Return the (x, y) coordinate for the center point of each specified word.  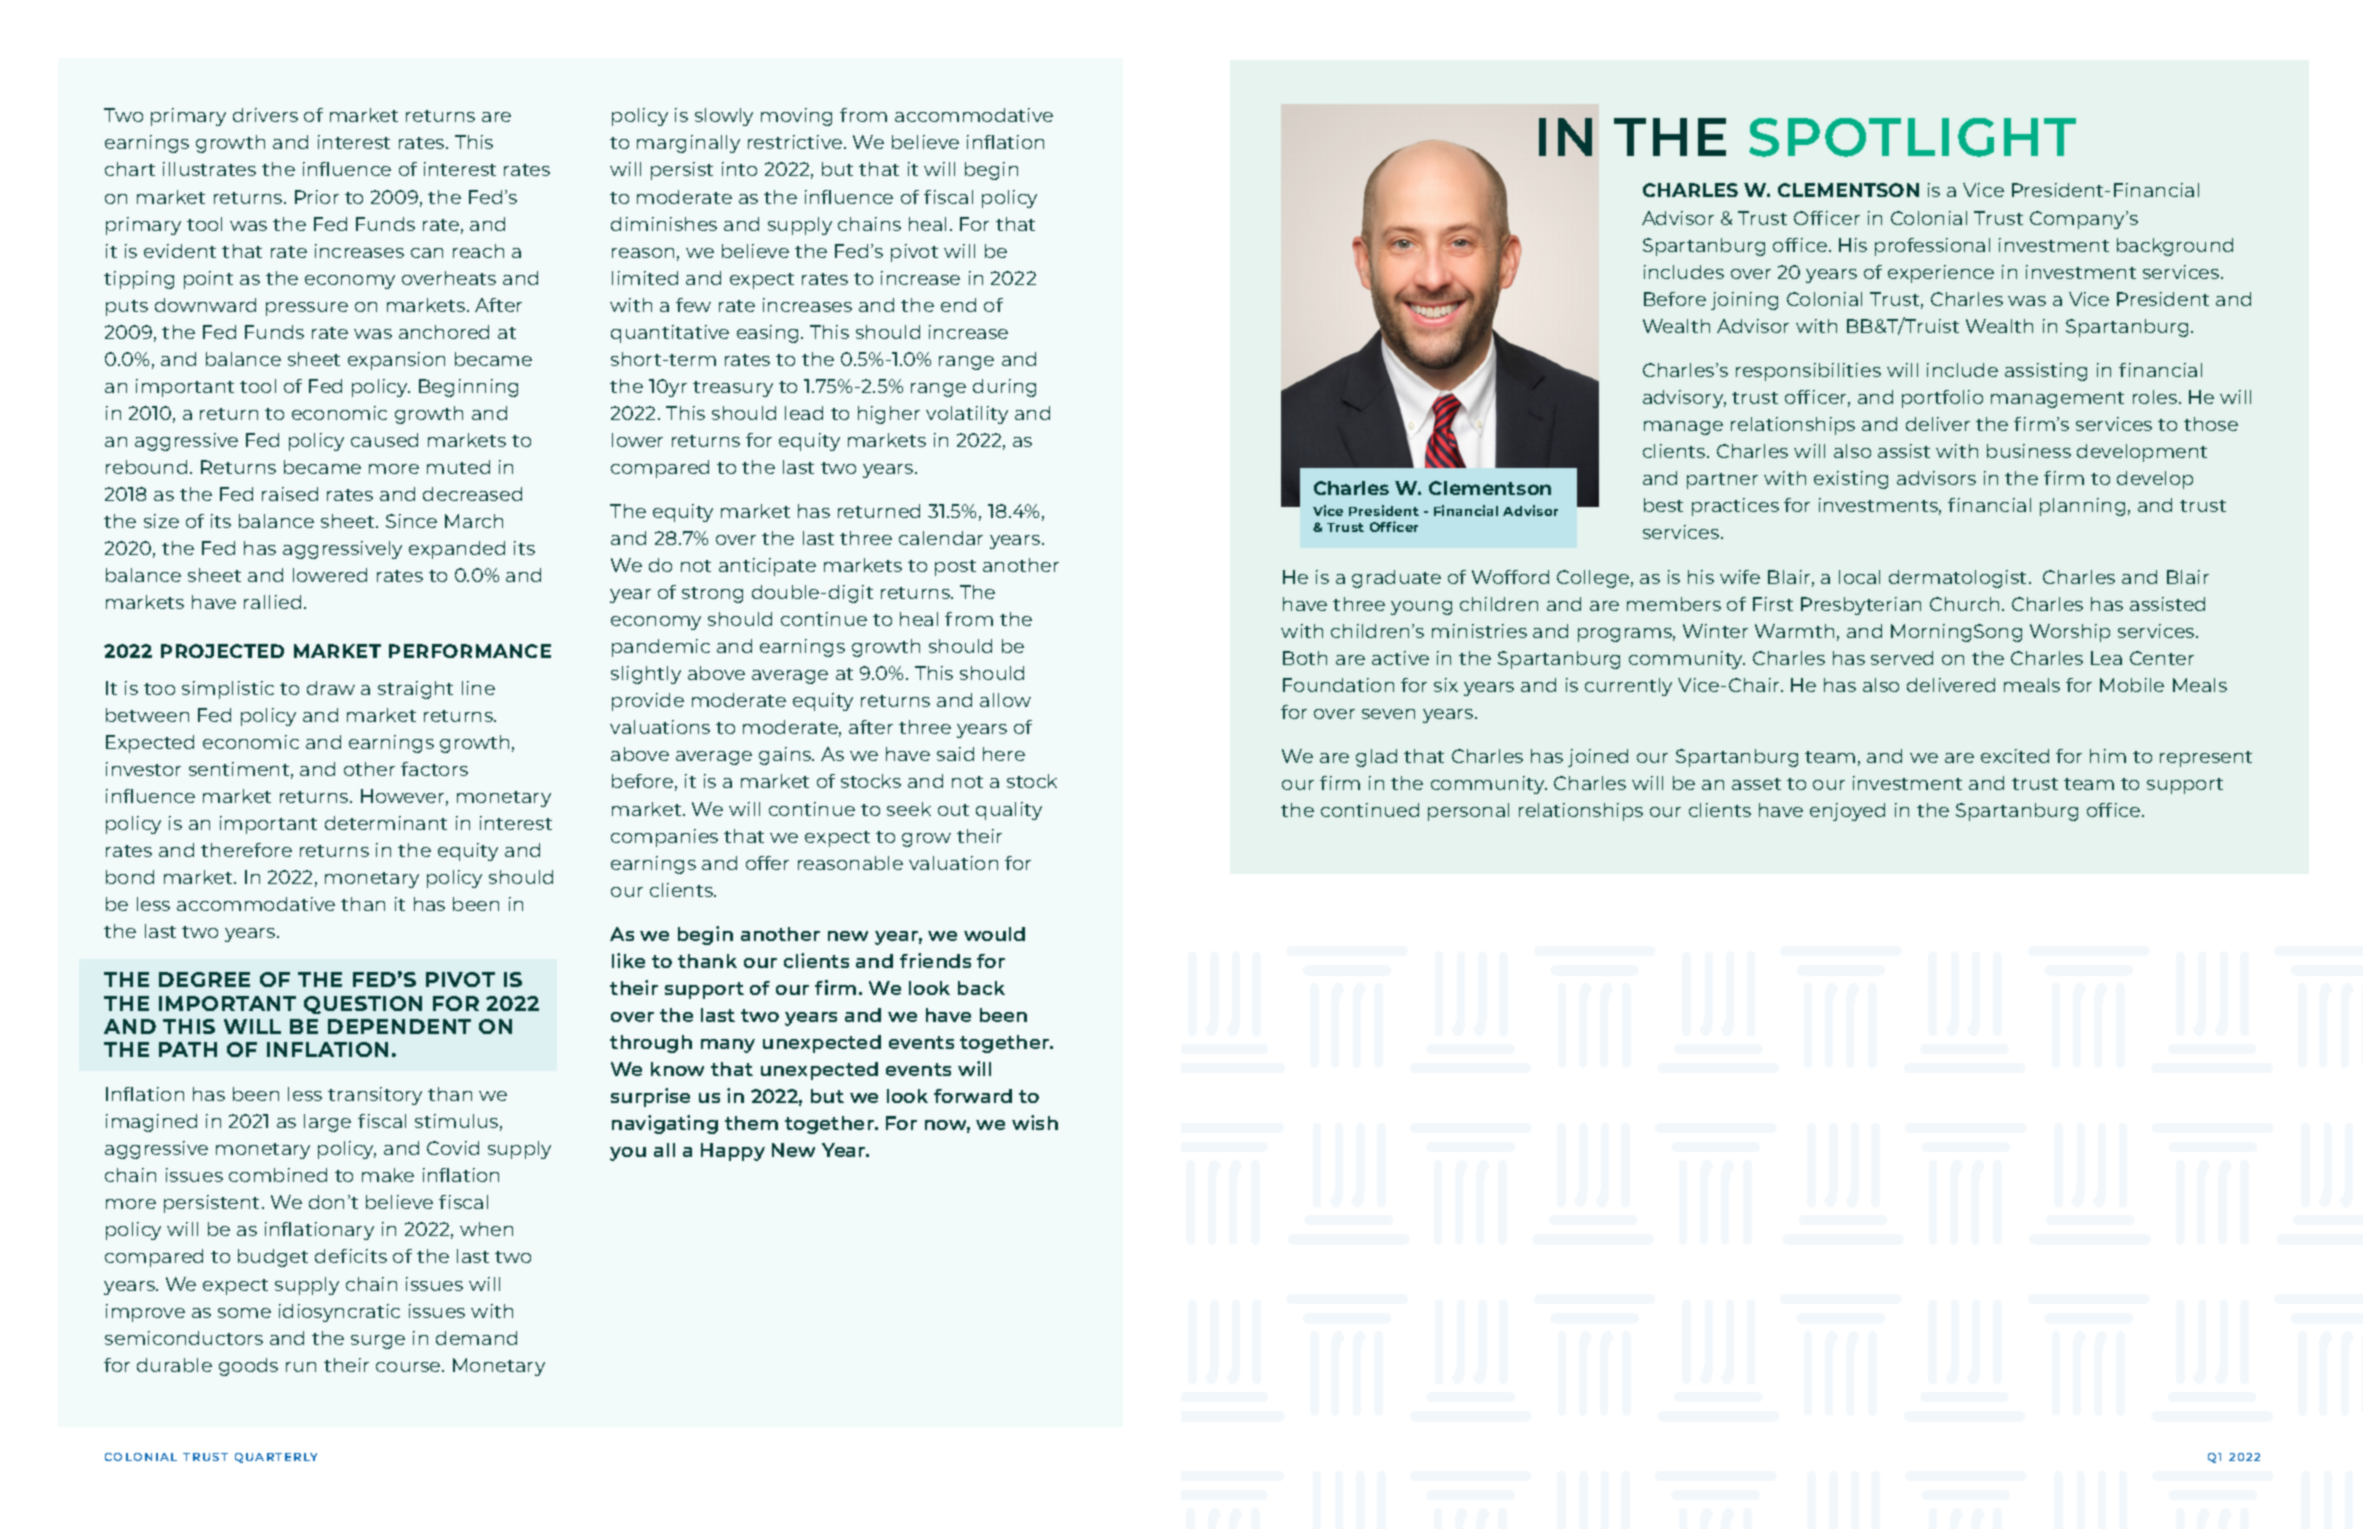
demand (476, 1338)
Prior (317, 197)
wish (1035, 1122)
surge (378, 1342)
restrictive (796, 142)
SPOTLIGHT (1912, 137)
